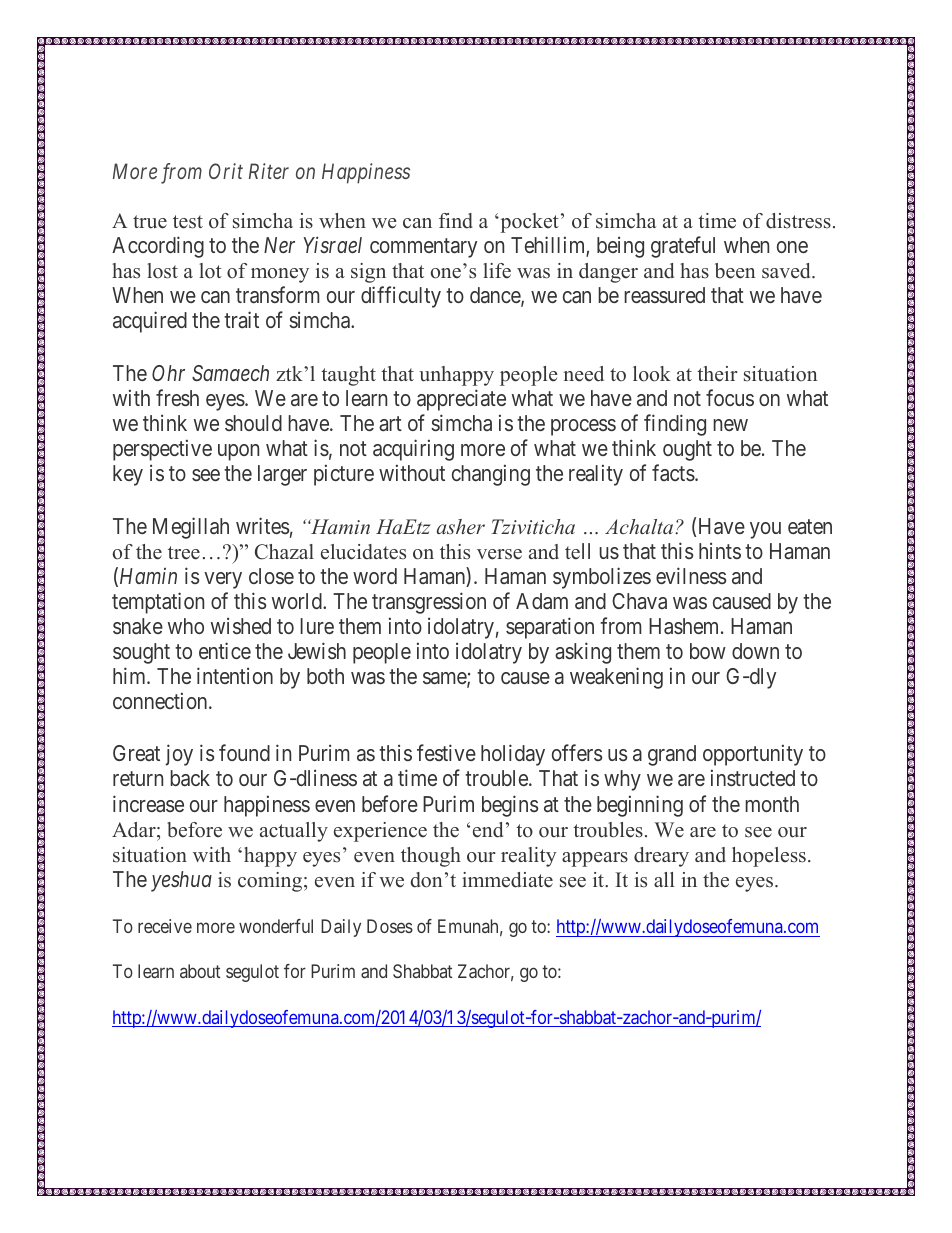  Describe the element at coordinates (190, 778) in the screenshot. I see `back` at that location.
